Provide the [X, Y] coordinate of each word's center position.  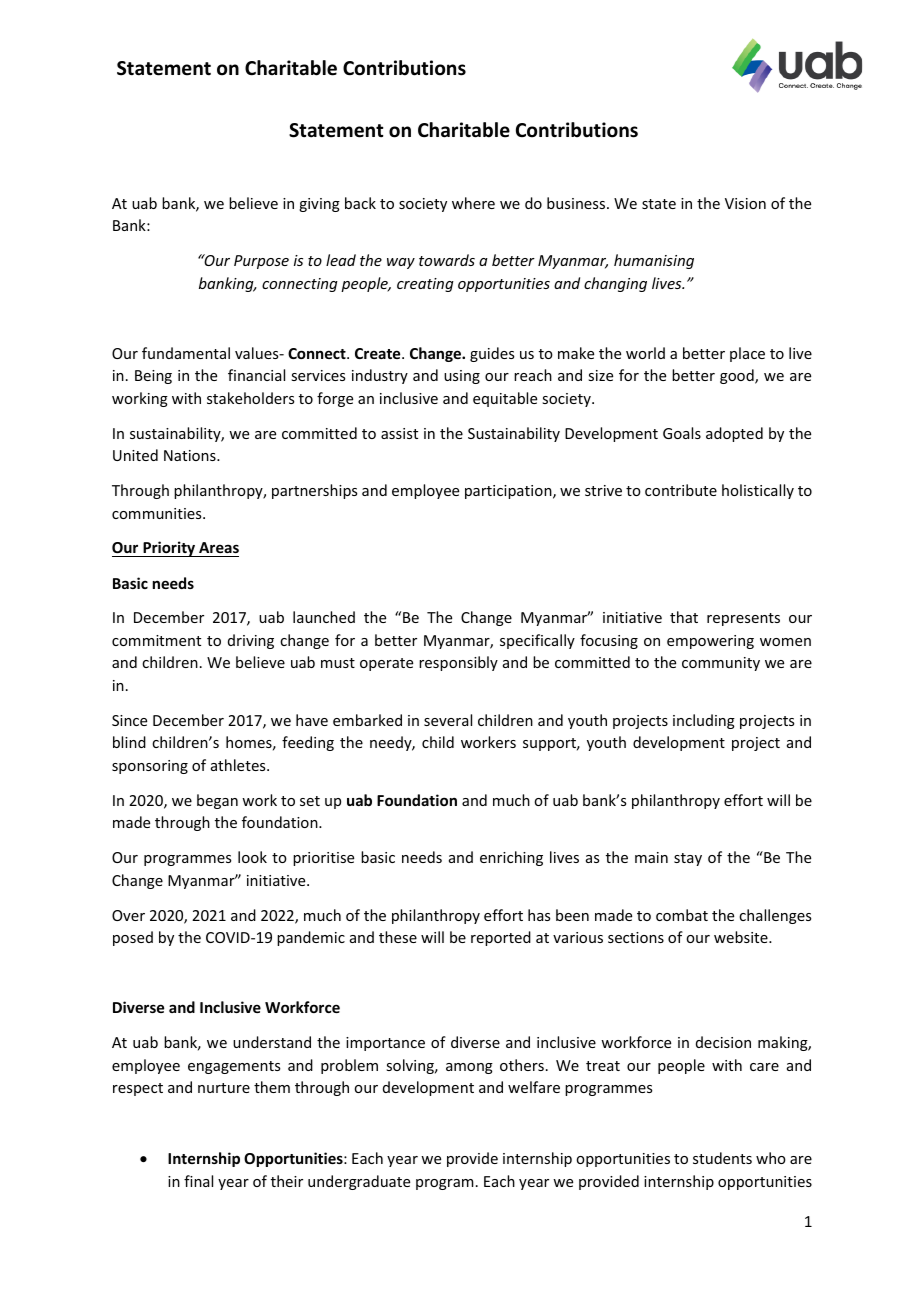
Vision [745, 203]
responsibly [458, 663]
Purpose [261, 262]
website [742, 937]
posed [133, 938]
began [217, 801]
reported [501, 938]
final [198, 1181]
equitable [505, 399]
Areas [218, 549]
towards [447, 260]
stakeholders [250, 398]
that [684, 617]
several [448, 720]
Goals [682, 433]
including [704, 721]
